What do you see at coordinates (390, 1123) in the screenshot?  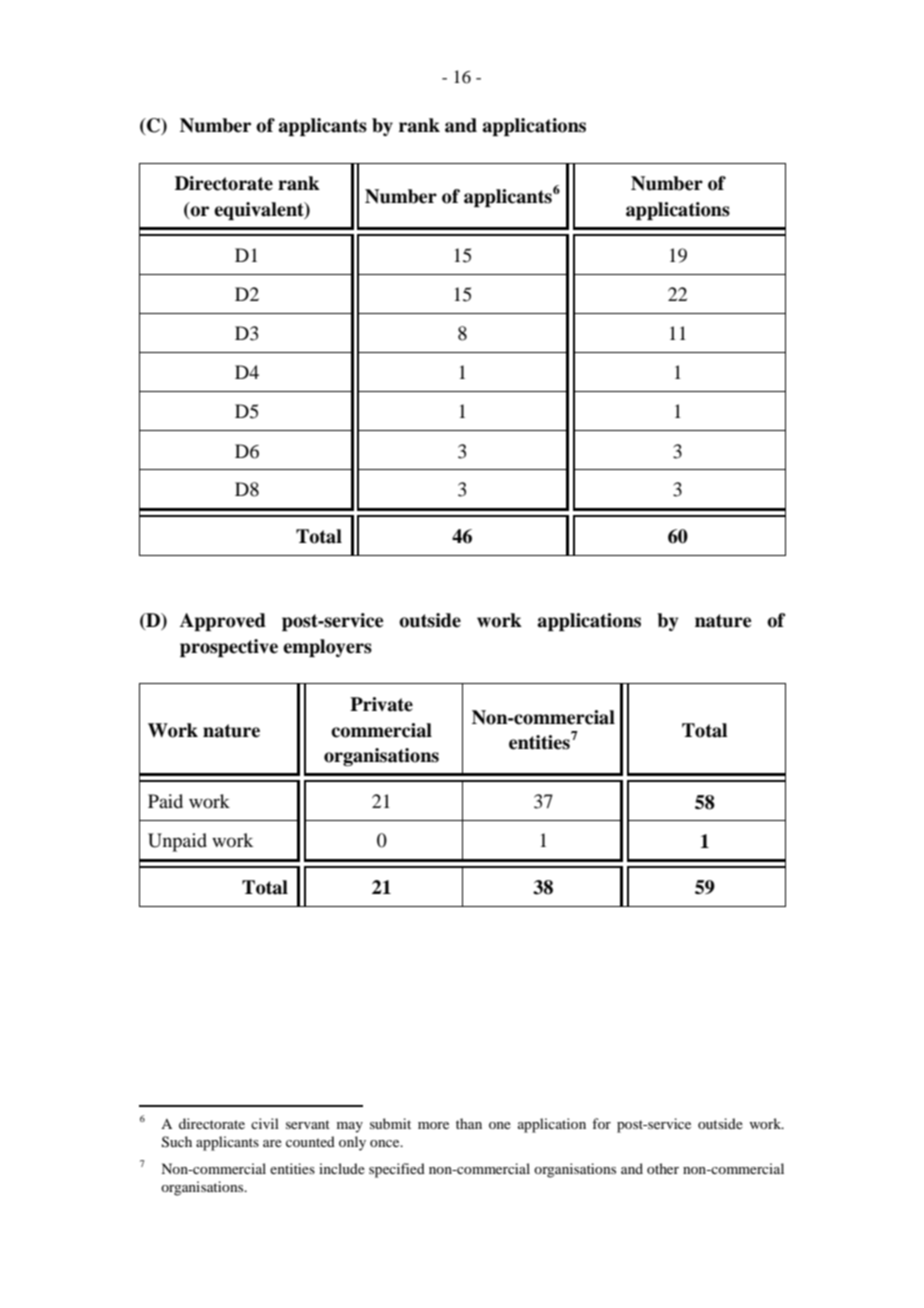 I see `submit` at bounding box center [390, 1123].
